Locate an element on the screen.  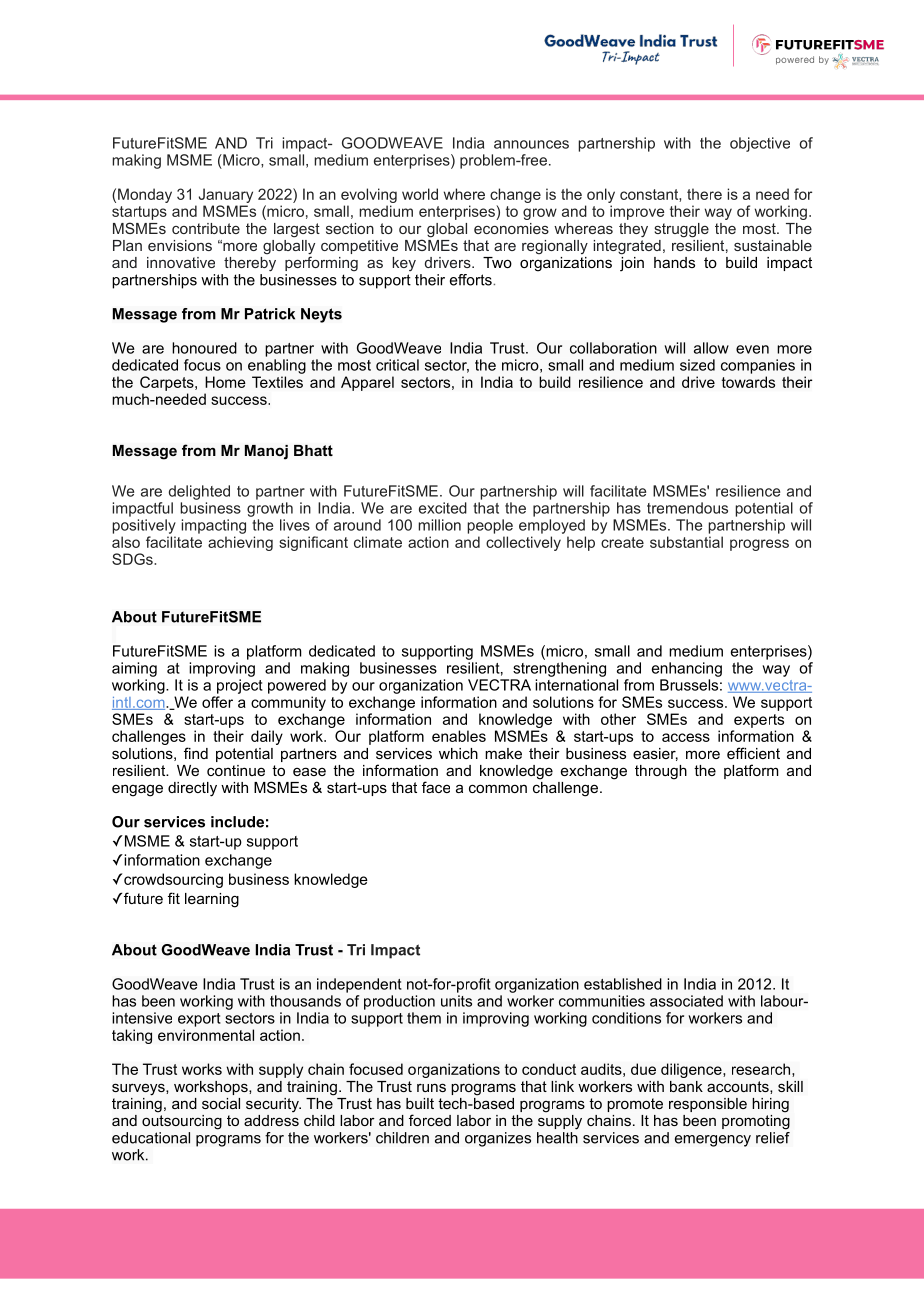
world is located at coordinates (420, 194).
